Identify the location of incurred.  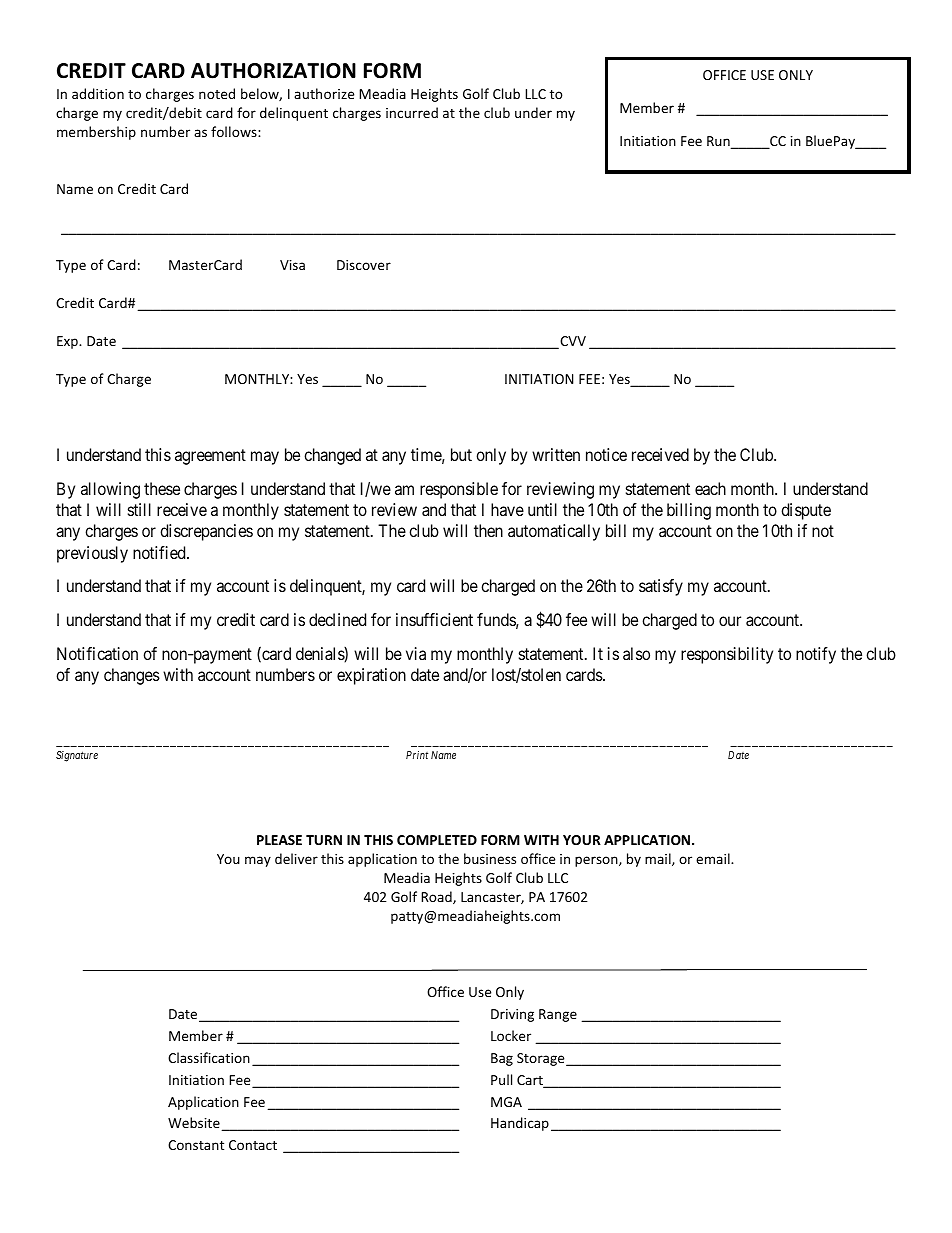
(412, 112).
